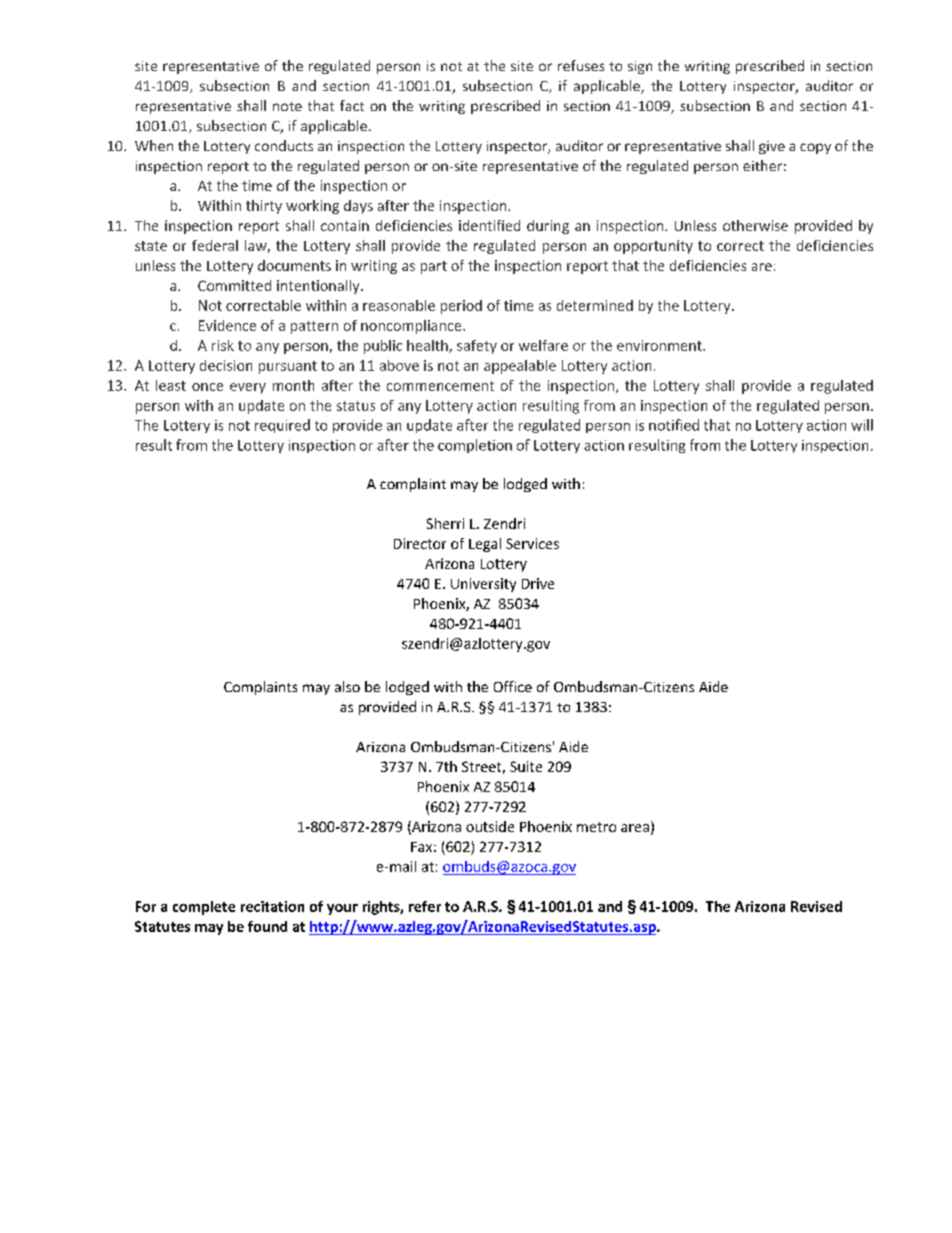 The image size is (952, 1233). Describe the element at coordinates (489, 225) in the document. I see `identified` at that location.
